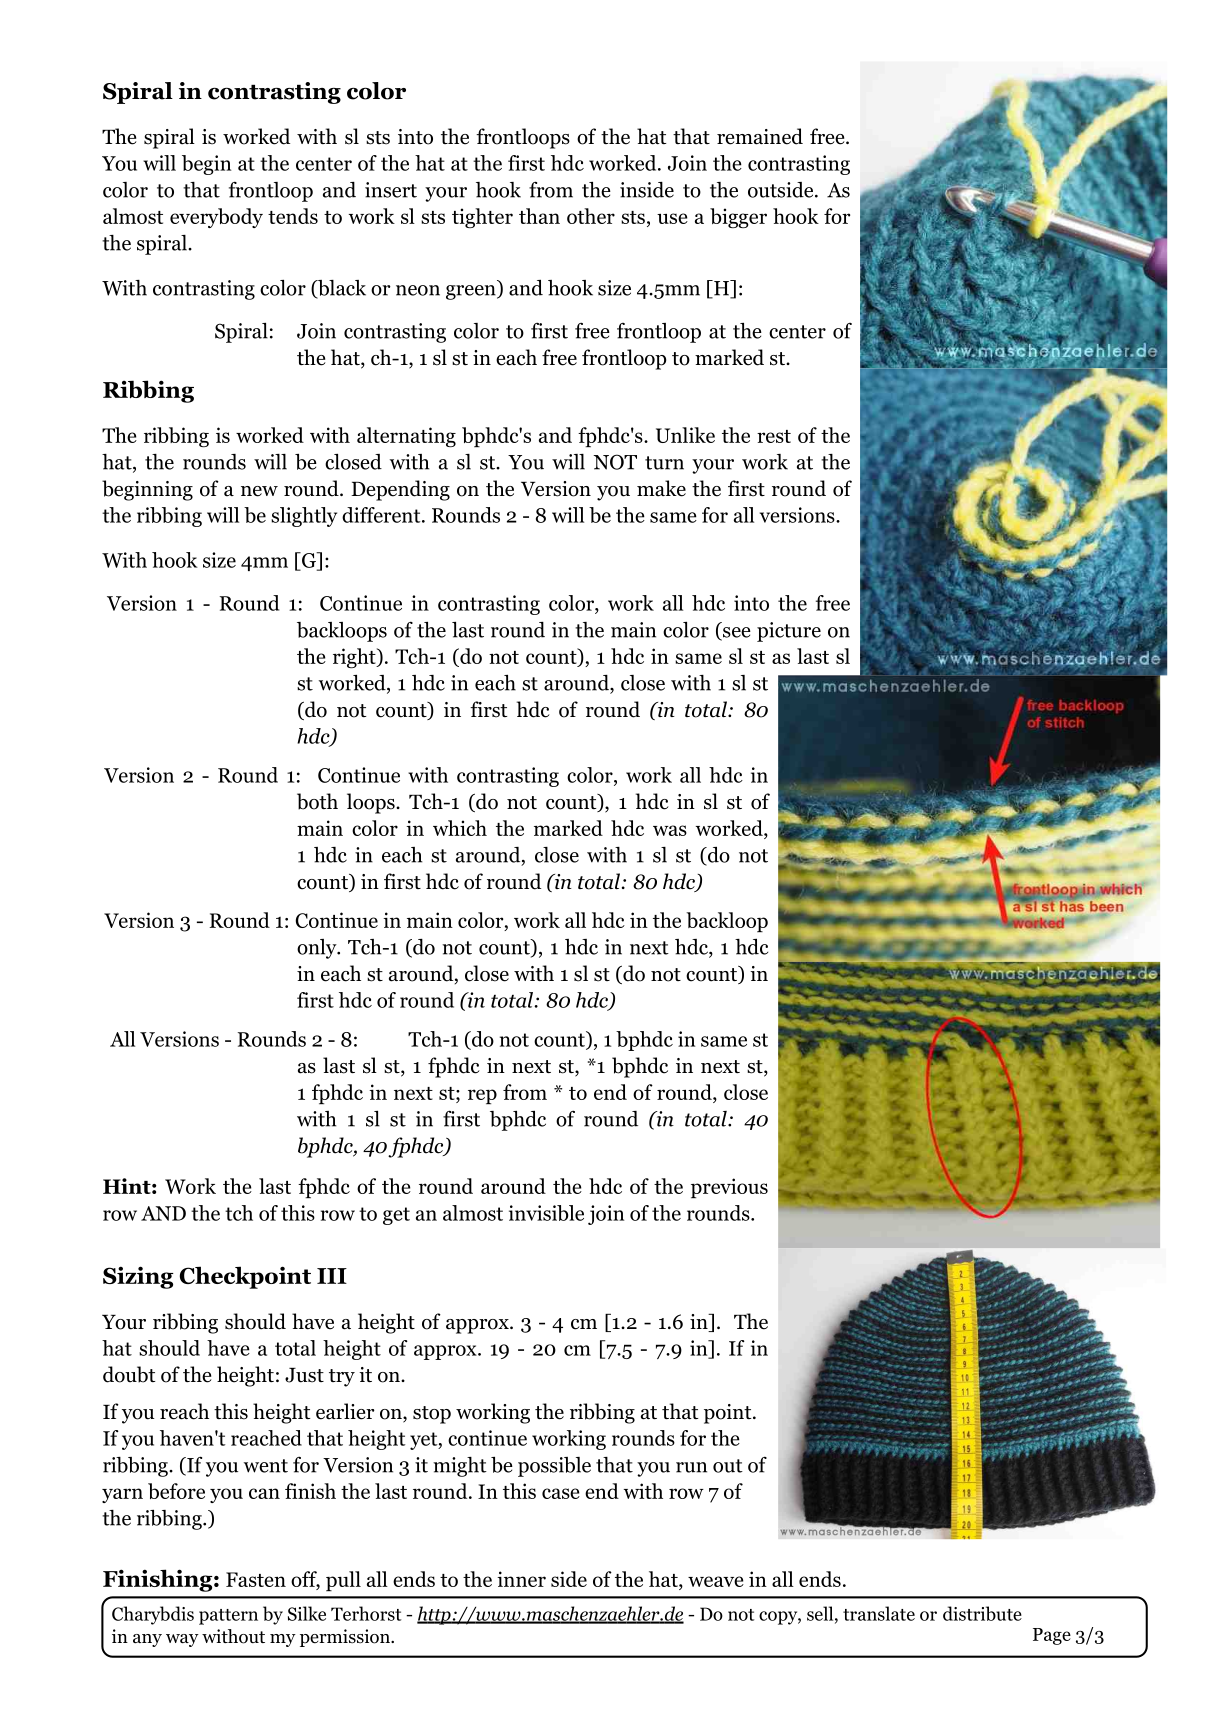  I want to click on inner, so click(521, 1579).
